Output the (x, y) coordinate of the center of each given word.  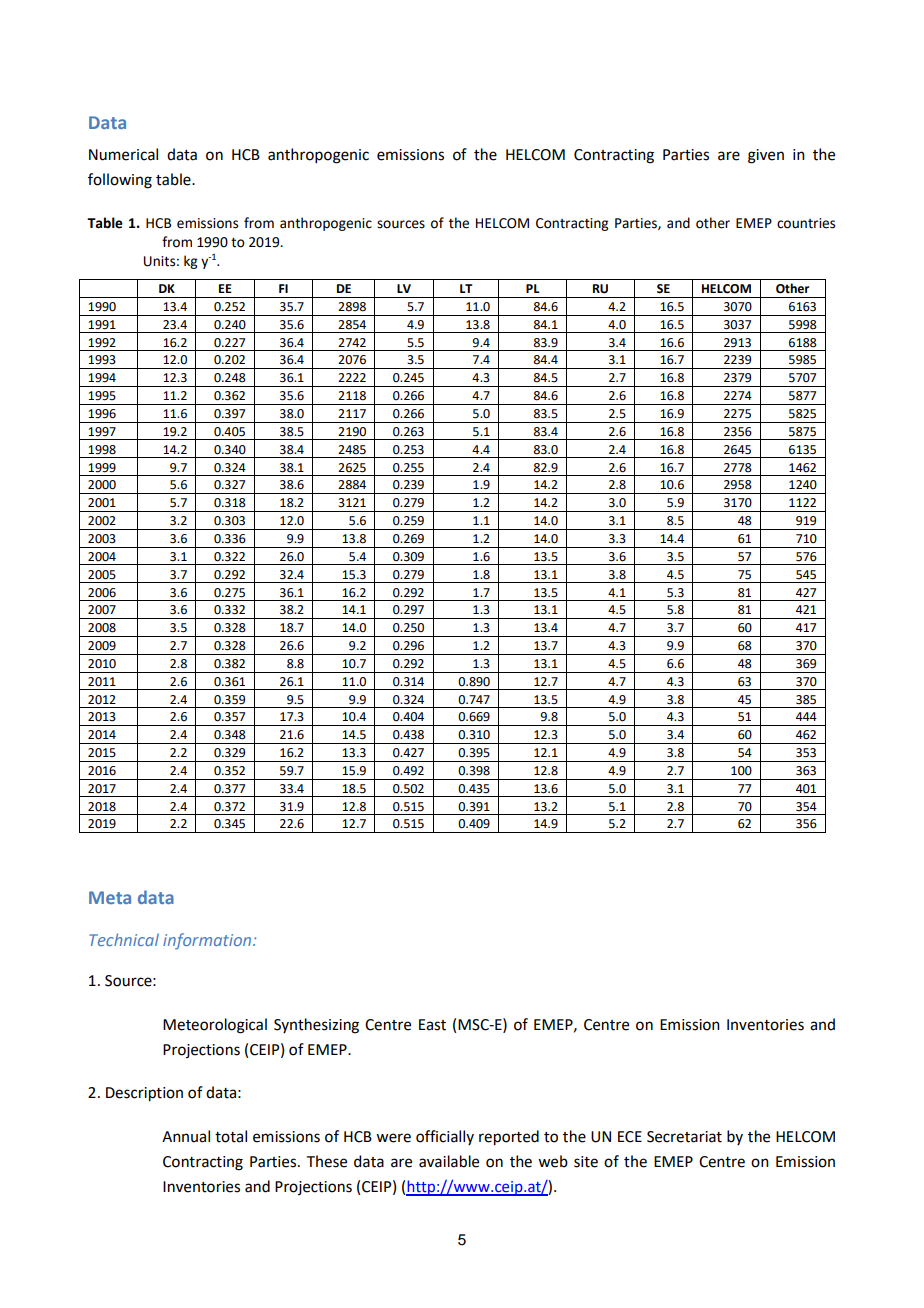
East (432, 1025)
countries (806, 223)
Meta (110, 897)
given (766, 156)
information (208, 941)
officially (445, 1137)
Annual (186, 1136)
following (120, 181)
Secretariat (684, 1137)
